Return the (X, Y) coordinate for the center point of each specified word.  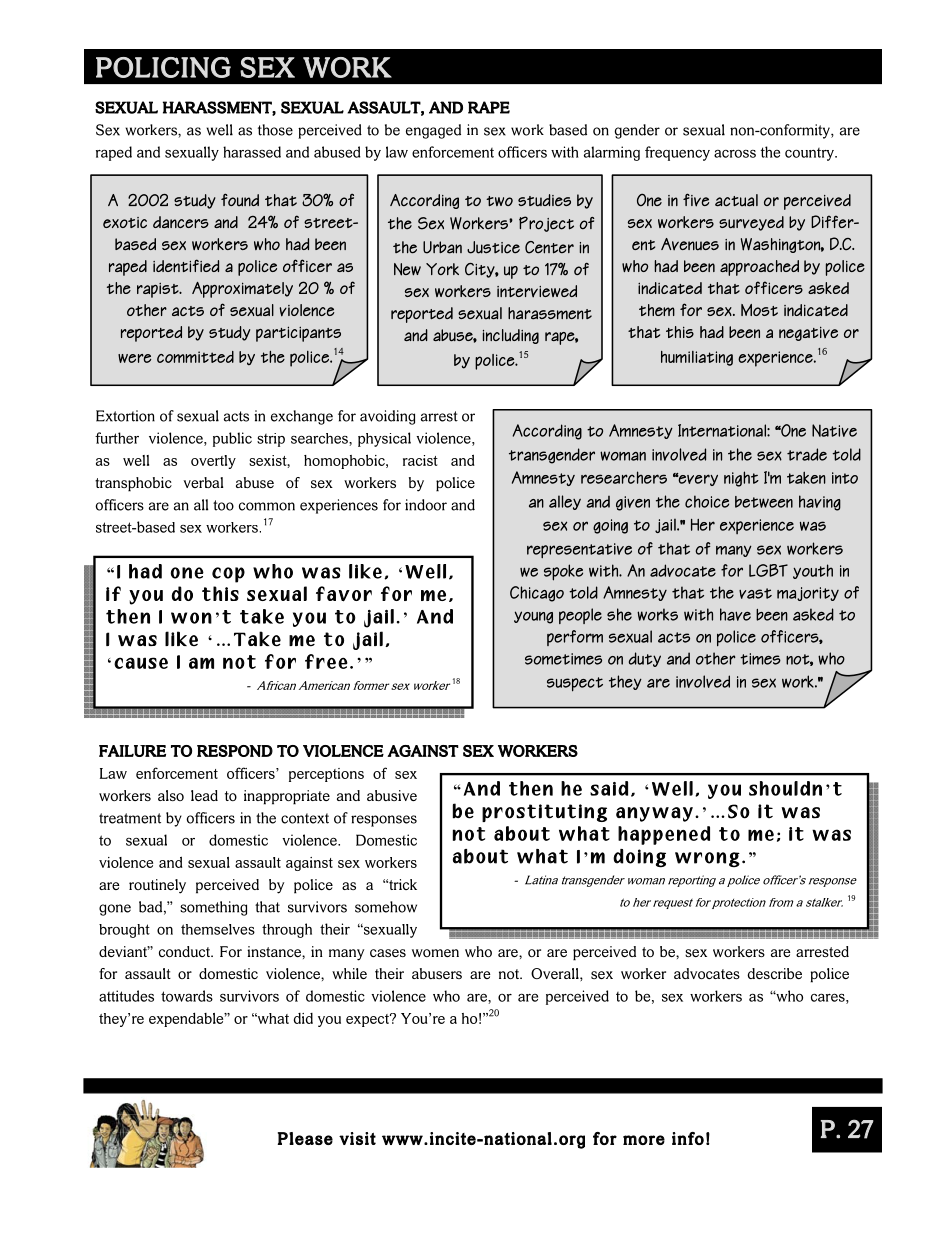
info (688, 1138)
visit (357, 1138)
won (191, 618)
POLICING (163, 67)
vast (755, 593)
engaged (433, 131)
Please (305, 1138)
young (533, 617)
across (735, 154)
